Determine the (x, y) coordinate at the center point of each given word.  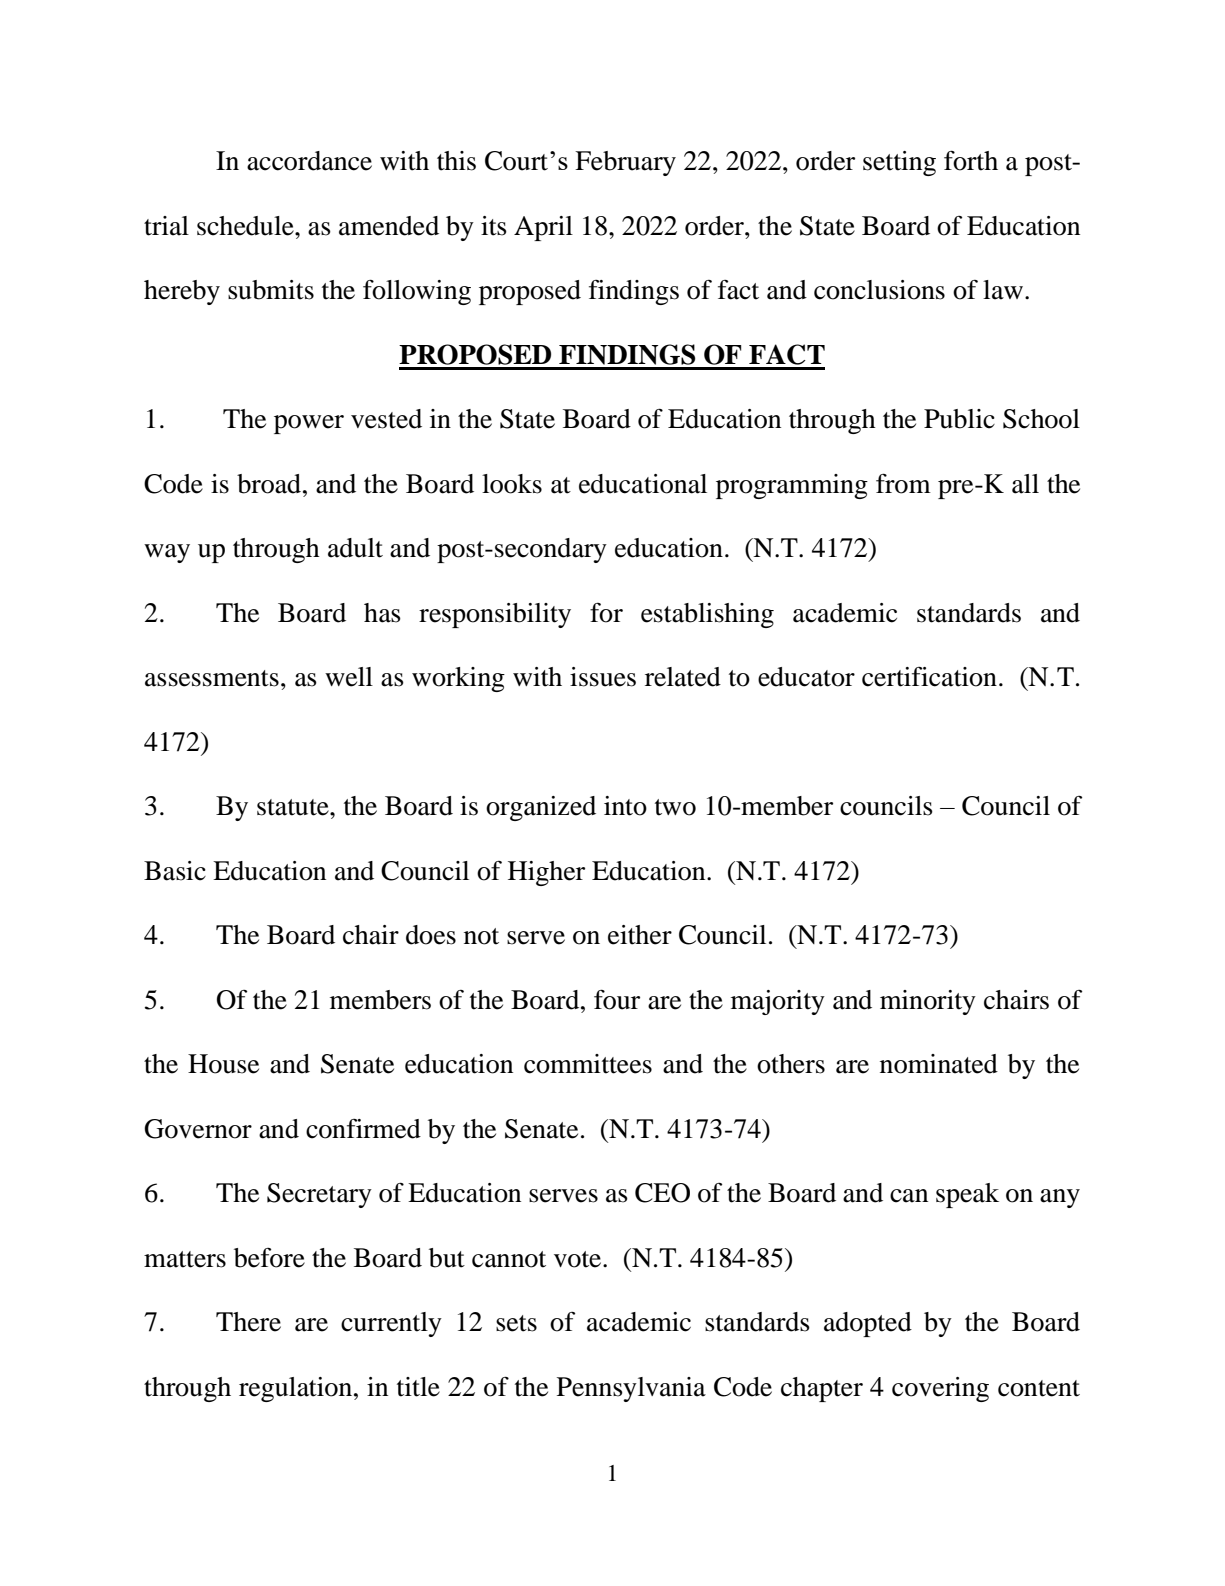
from (903, 483)
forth (971, 160)
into (625, 806)
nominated (939, 1064)
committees (588, 1064)
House (223, 1064)
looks (512, 484)
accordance (309, 161)
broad (269, 484)
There (248, 1322)
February (625, 163)
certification (929, 677)
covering (940, 1389)
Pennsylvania (631, 1389)
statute (294, 807)
